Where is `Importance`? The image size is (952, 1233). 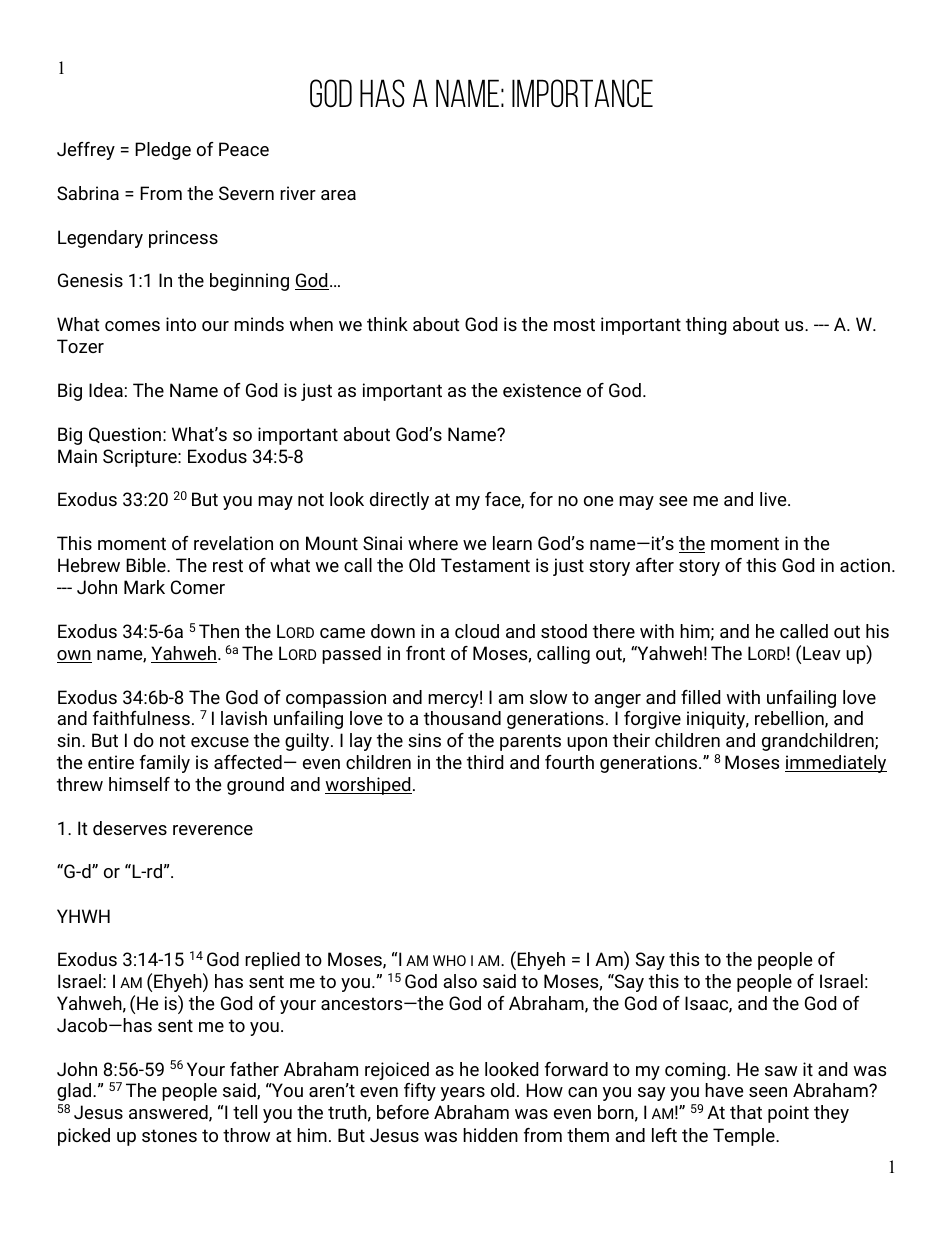 Importance is located at coordinates (582, 93).
